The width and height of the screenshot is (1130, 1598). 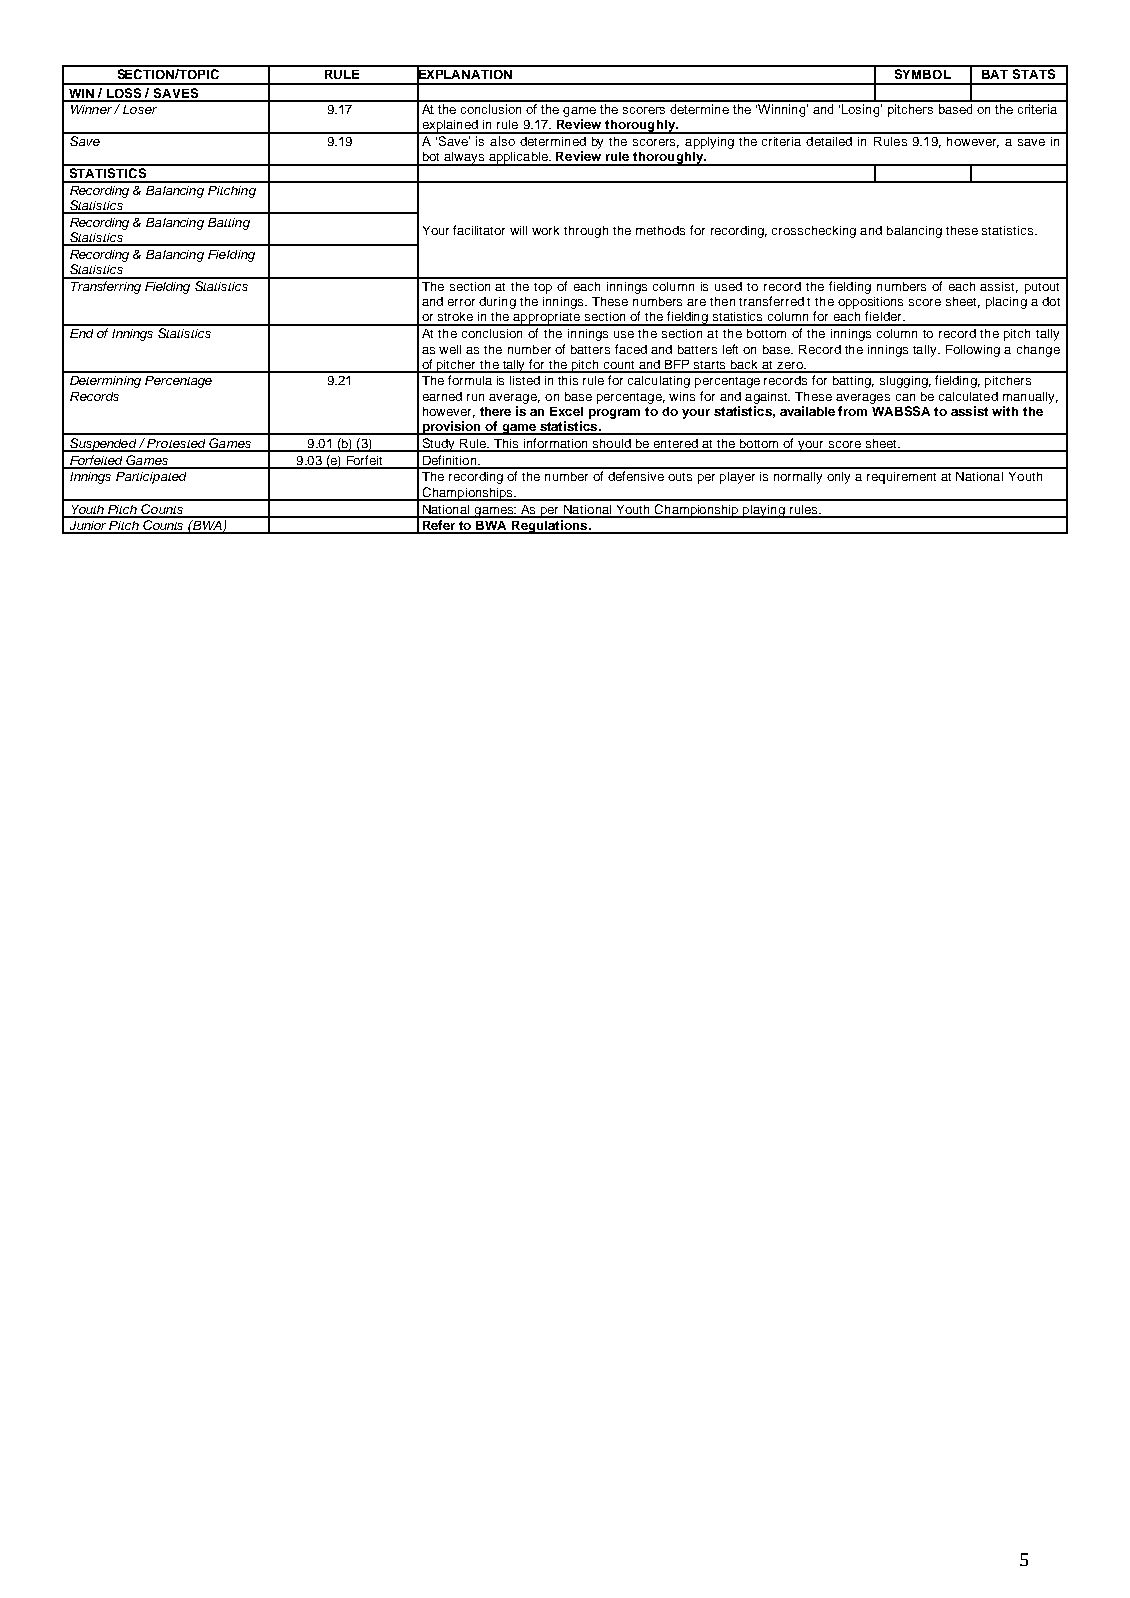 I want to click on outs, so click(x=680, y=477).
